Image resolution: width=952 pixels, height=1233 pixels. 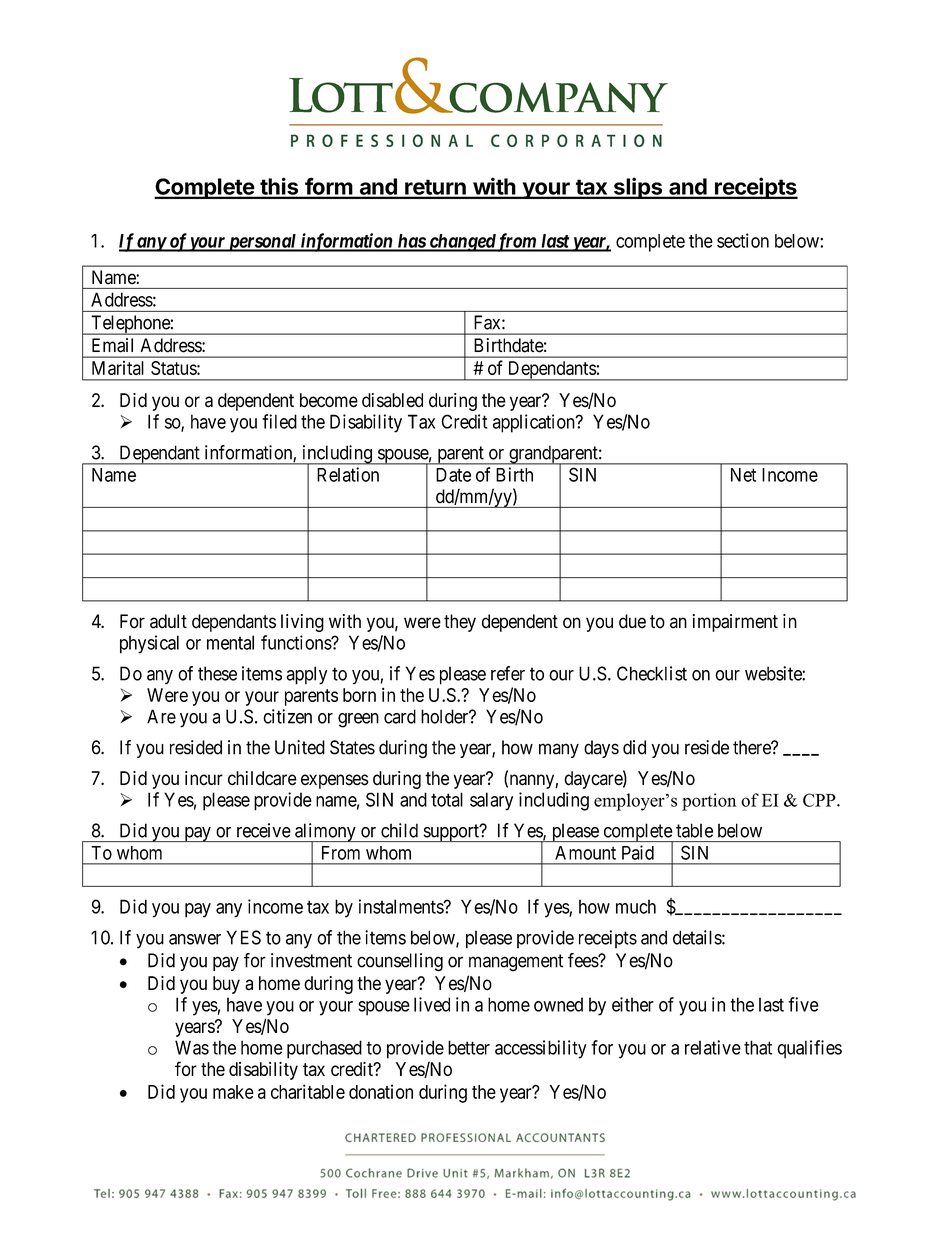 What do you see at coordinates (743, 240) in the document?
I see `section` at bounding box center [743, 240].
